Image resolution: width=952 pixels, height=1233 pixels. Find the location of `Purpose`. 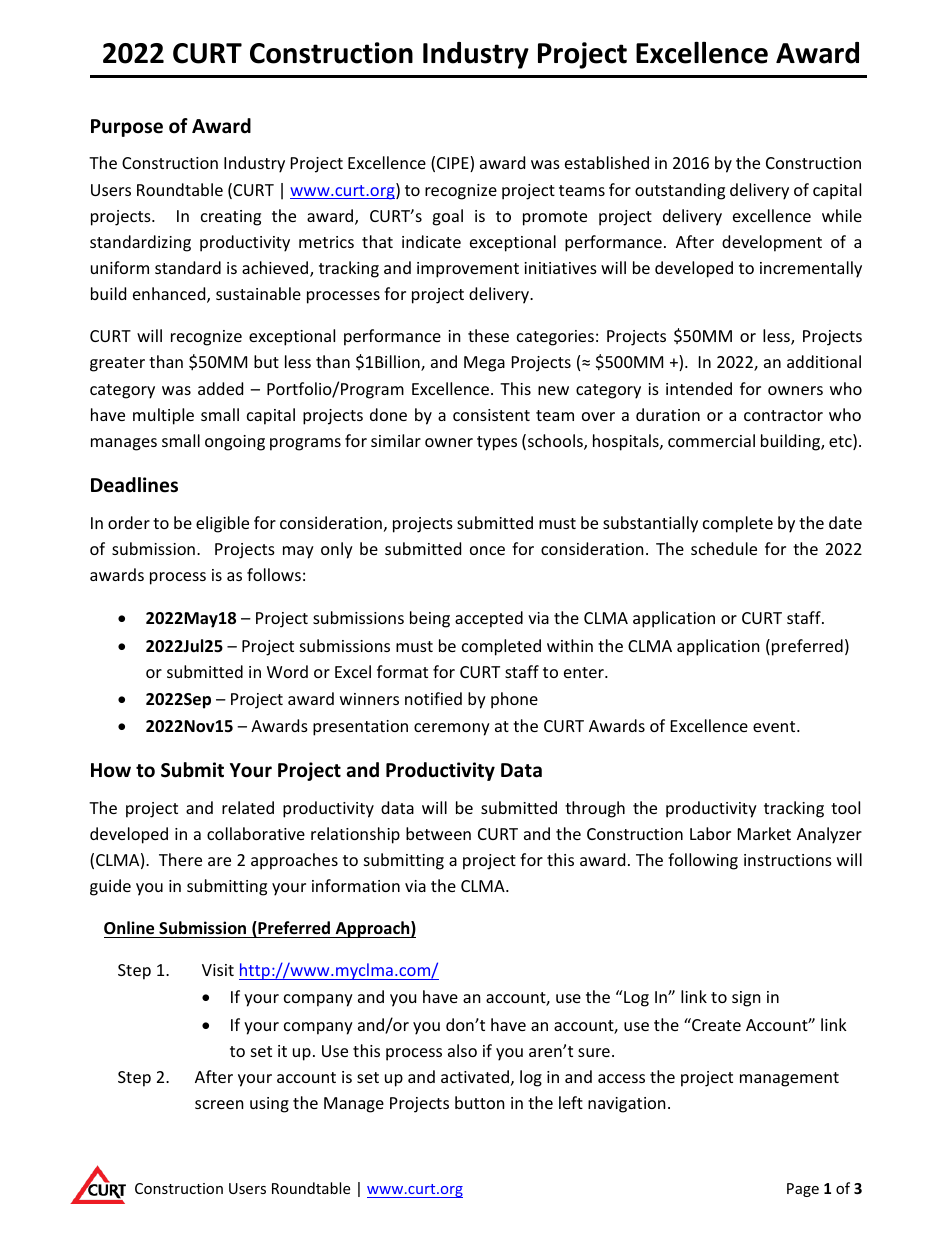

Purpose is located at coordinates (127, 128).
